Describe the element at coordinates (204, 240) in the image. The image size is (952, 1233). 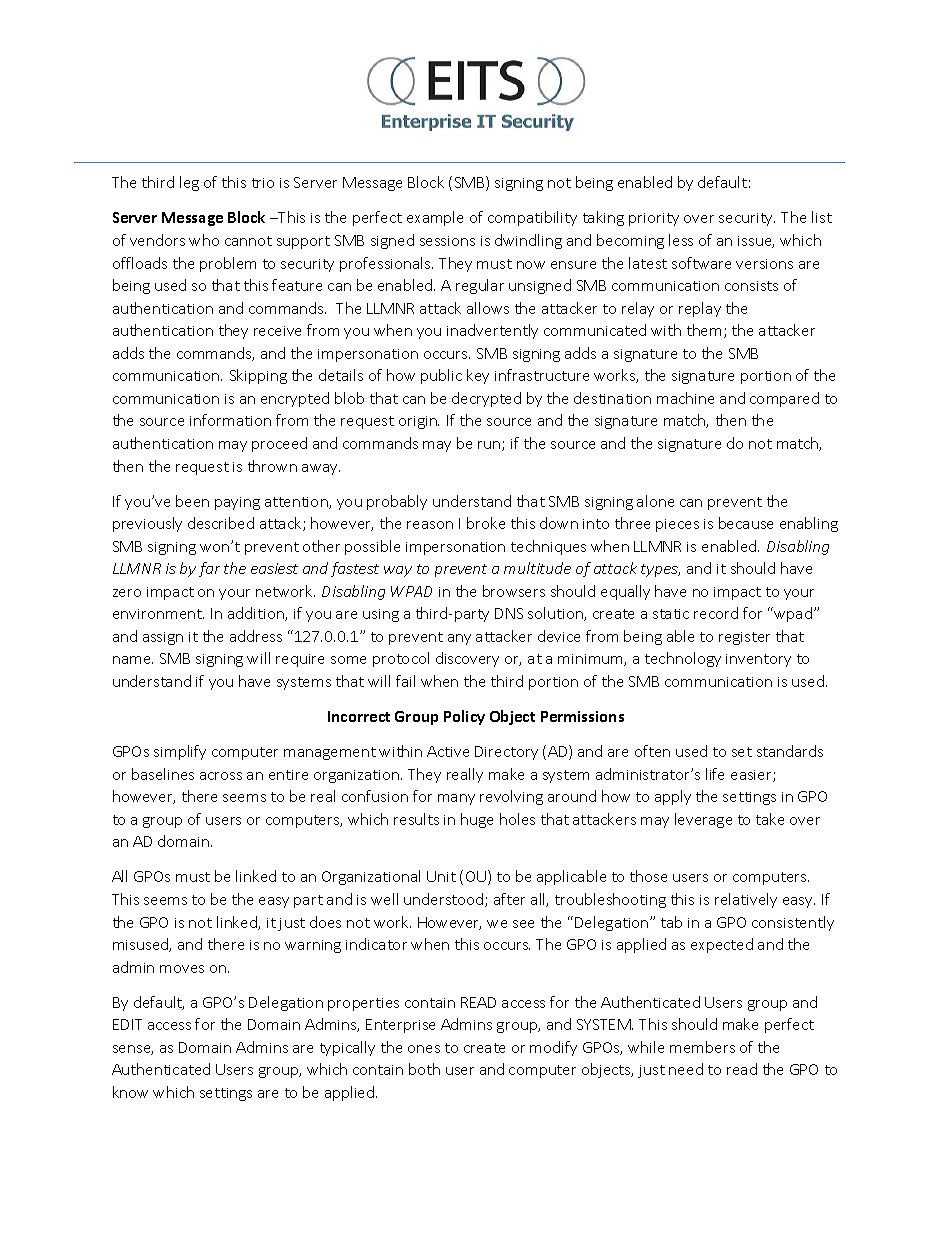
I see `who` at that location.
